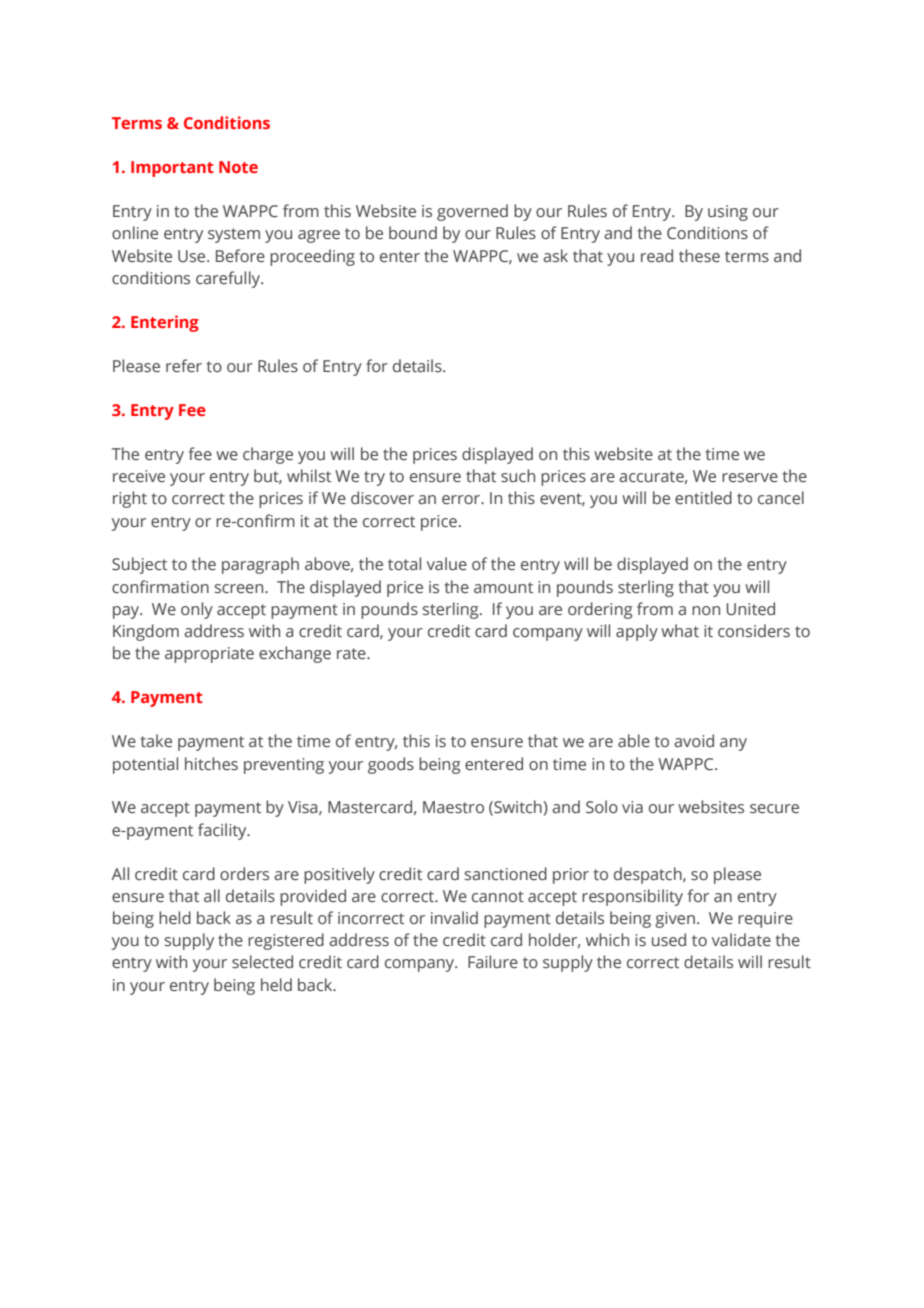  What do you see at coordinates (728, 213) in the document?
I see `using` at bounding box center [728, 213].
